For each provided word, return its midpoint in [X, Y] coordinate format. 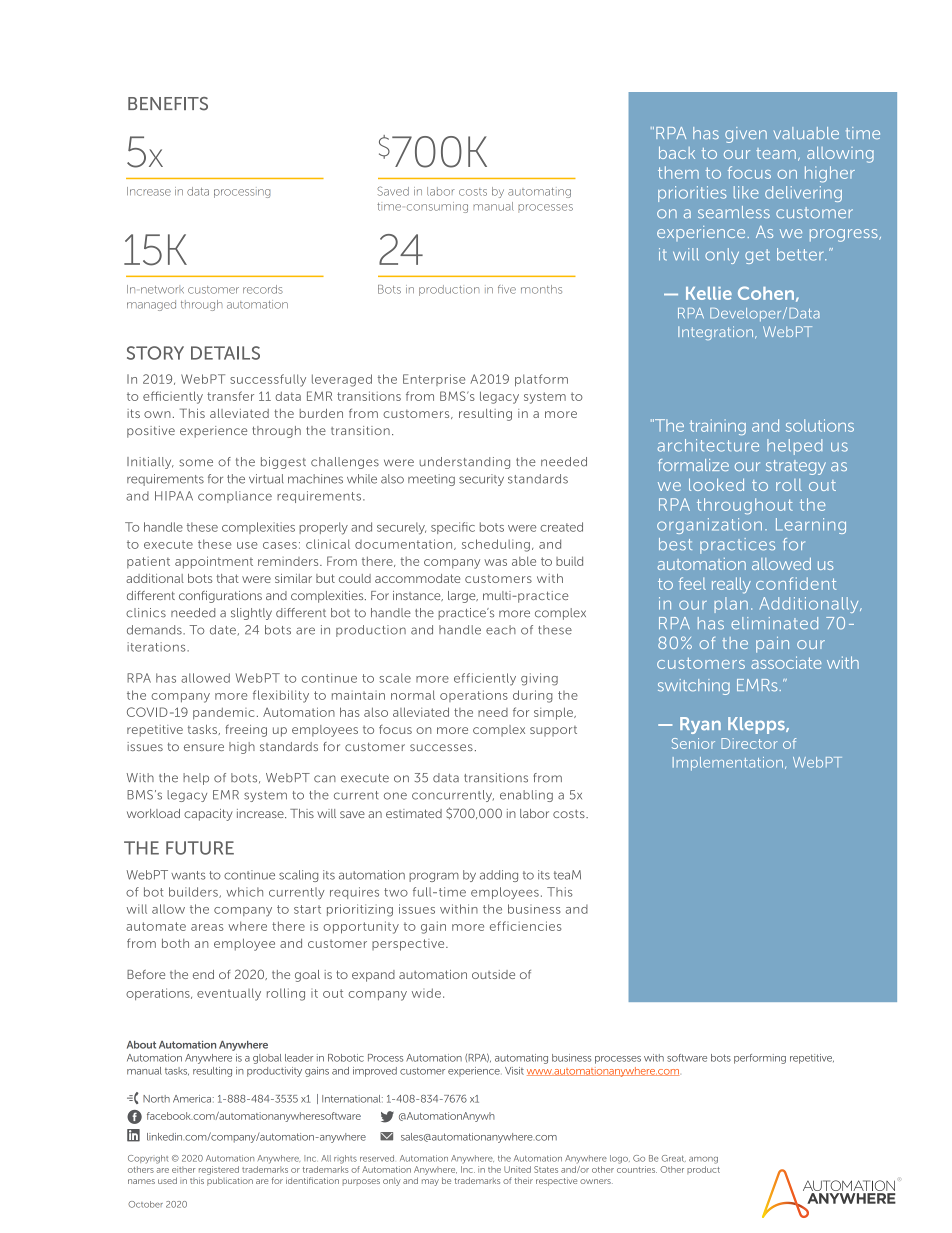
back [677, 152]
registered [219, 1170]
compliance [235, 497]
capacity [208, 815]
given [746, 135]
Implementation [728, 764]
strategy [796, 467]
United [517, 1169]
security [481, 480]
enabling [526, 796]
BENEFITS [168, 104]
